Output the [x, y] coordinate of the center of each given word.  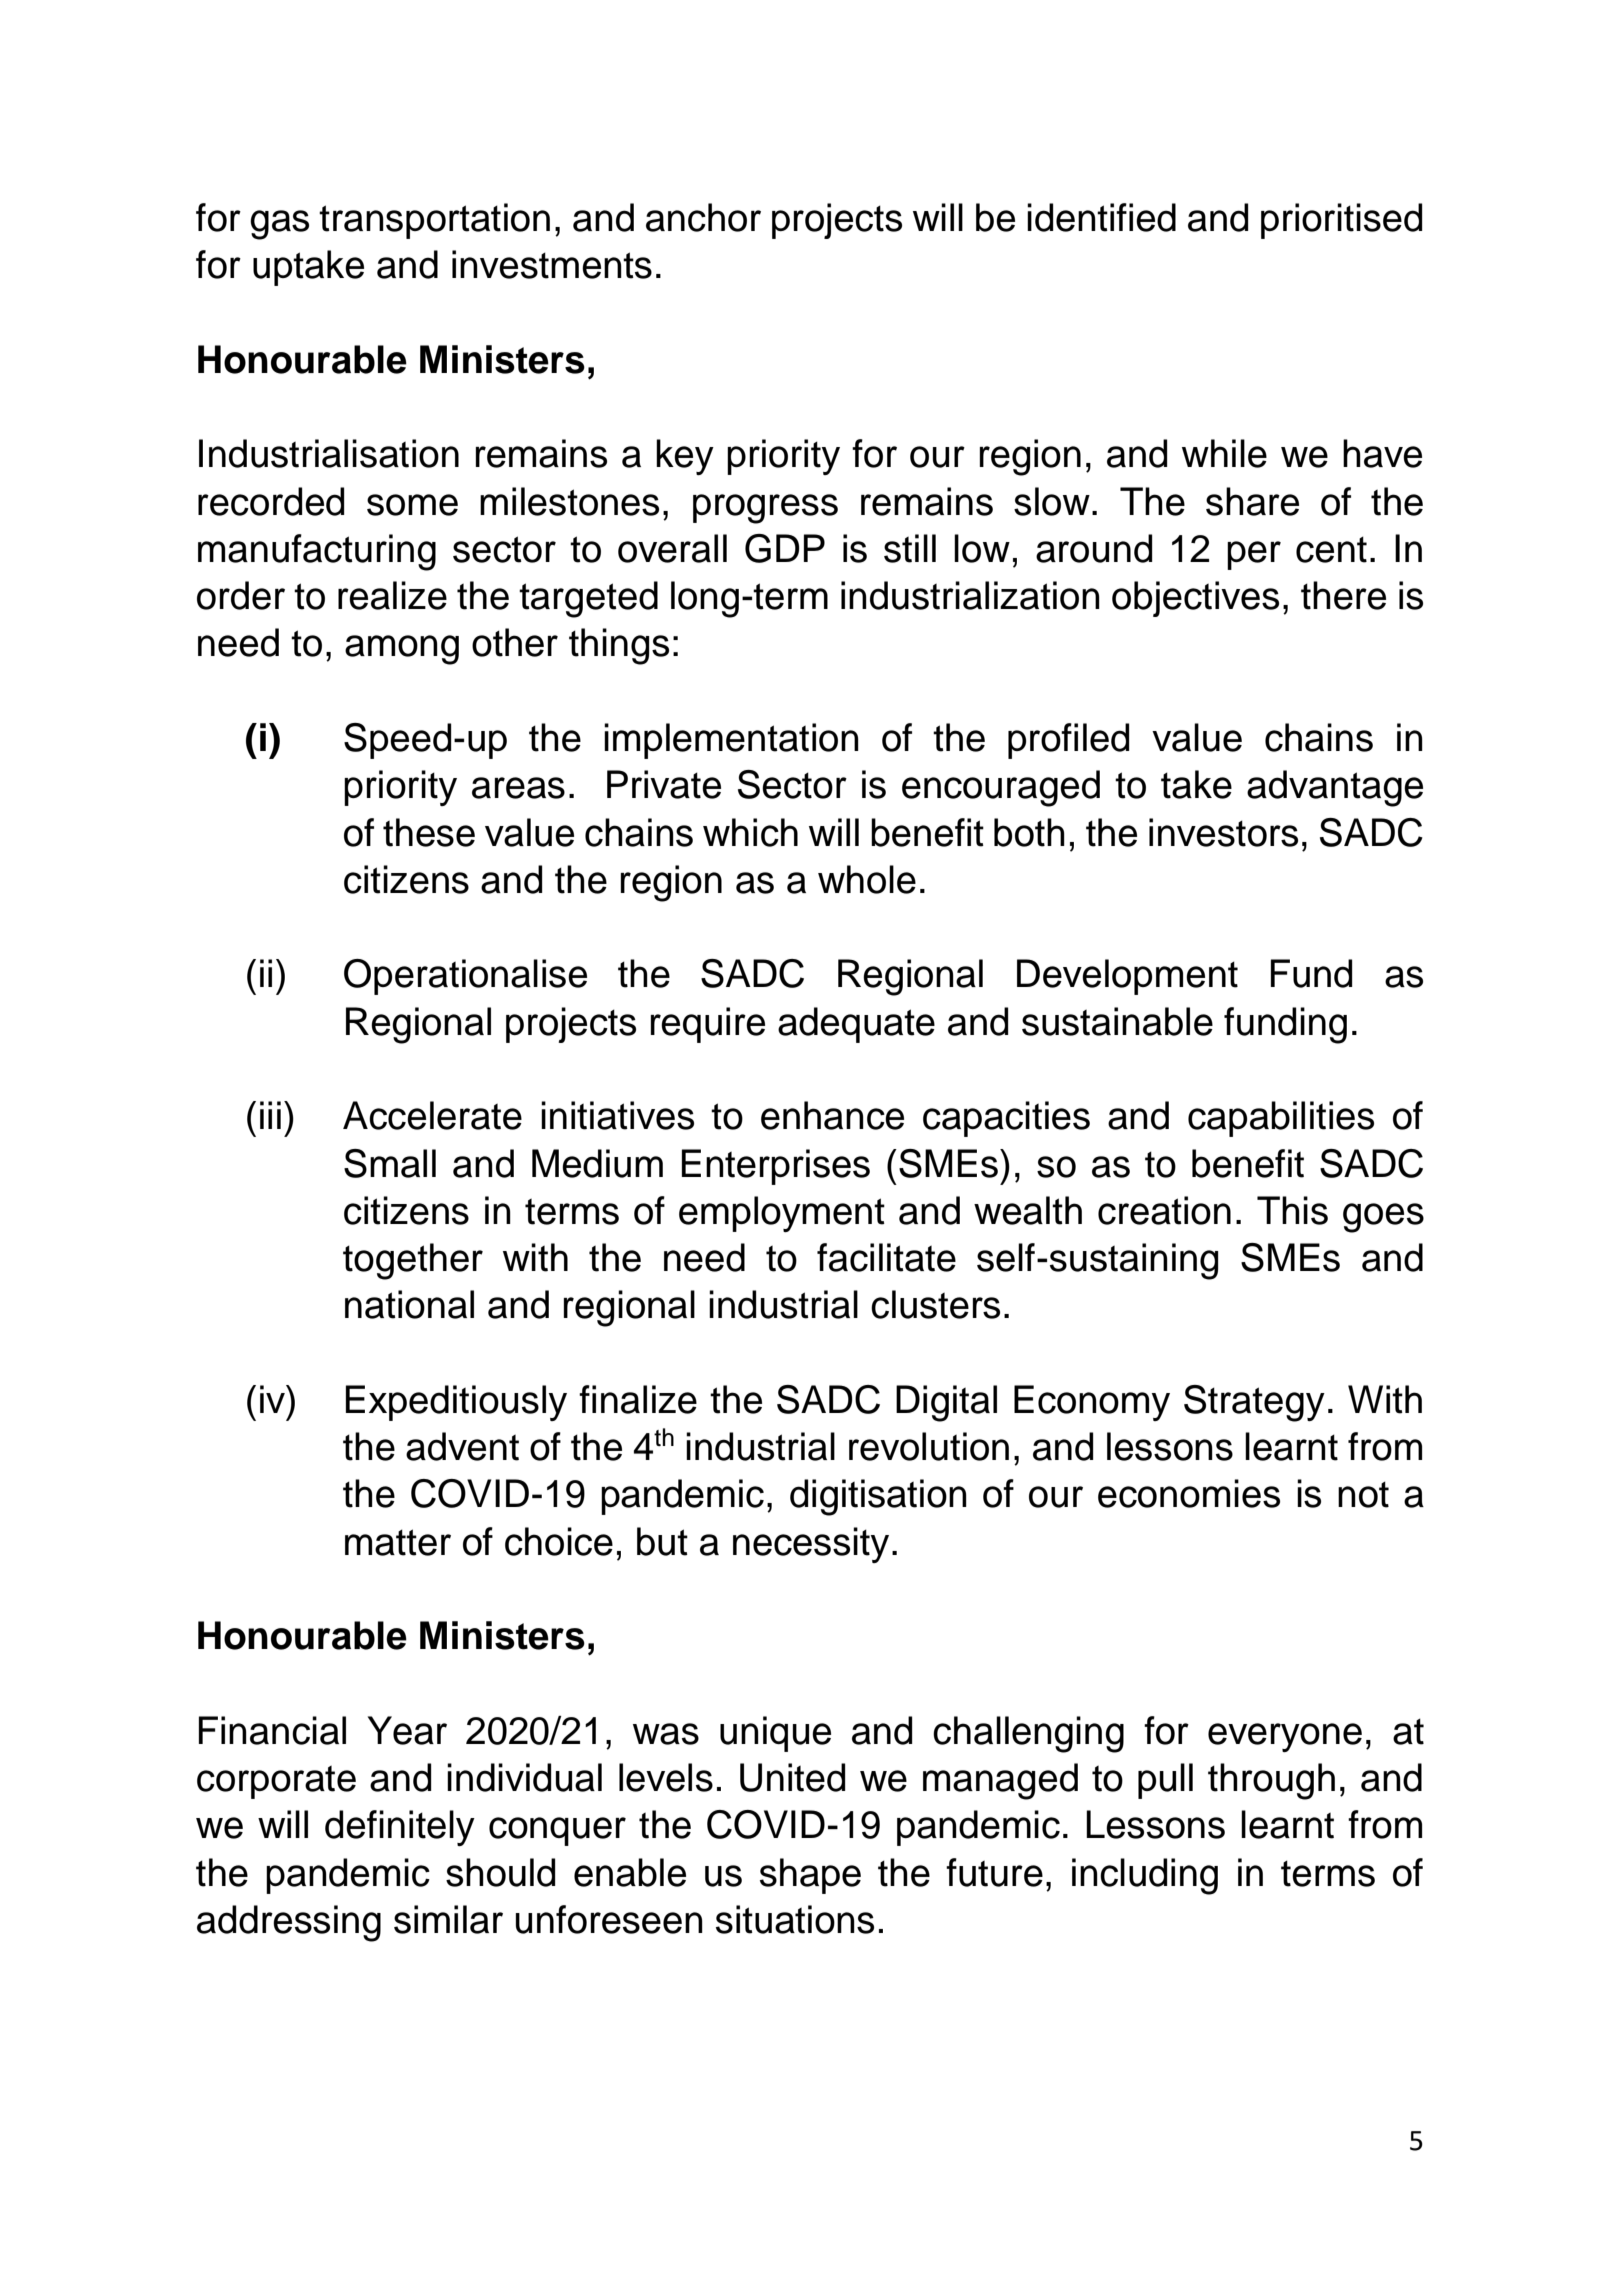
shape [810, 1876]
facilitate [886, 1257]
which [750, 832]
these [429, 832]
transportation [434, 221]
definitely [400, 1828]
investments [552, 264]
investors [1223, 832]
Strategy [1254, 1403]
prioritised [1341, 221]
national [409, 1304]
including [1145, 1876]
